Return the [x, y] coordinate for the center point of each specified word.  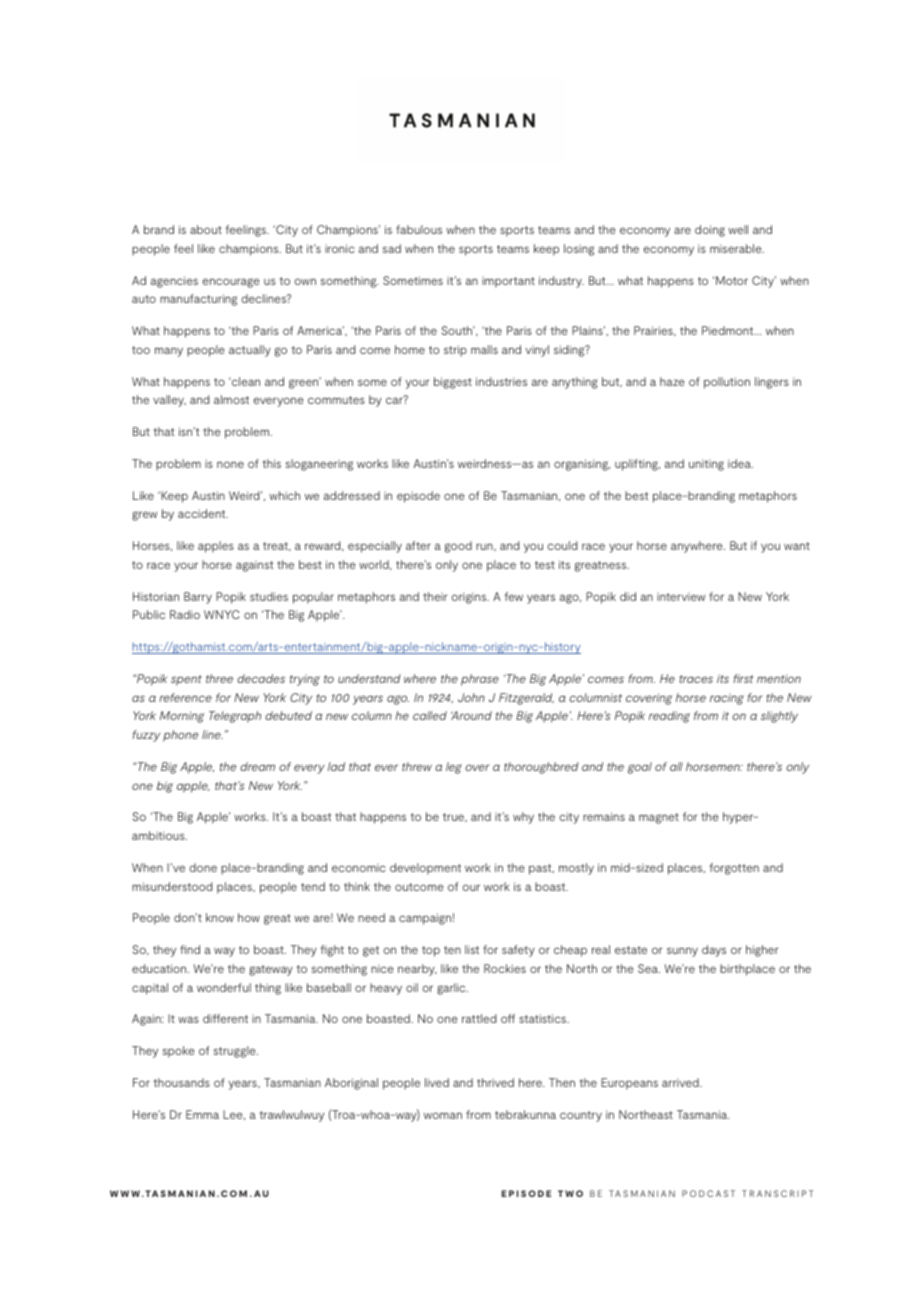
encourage [231, 283]
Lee [234, 1115]
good [458, 547]
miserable [737, 248]
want [797, 546]
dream [257, 766]
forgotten [734, 869]
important [508, 282]
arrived [681, 1082]
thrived [495, 1082]
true [454, 817]
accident [203, 513]
